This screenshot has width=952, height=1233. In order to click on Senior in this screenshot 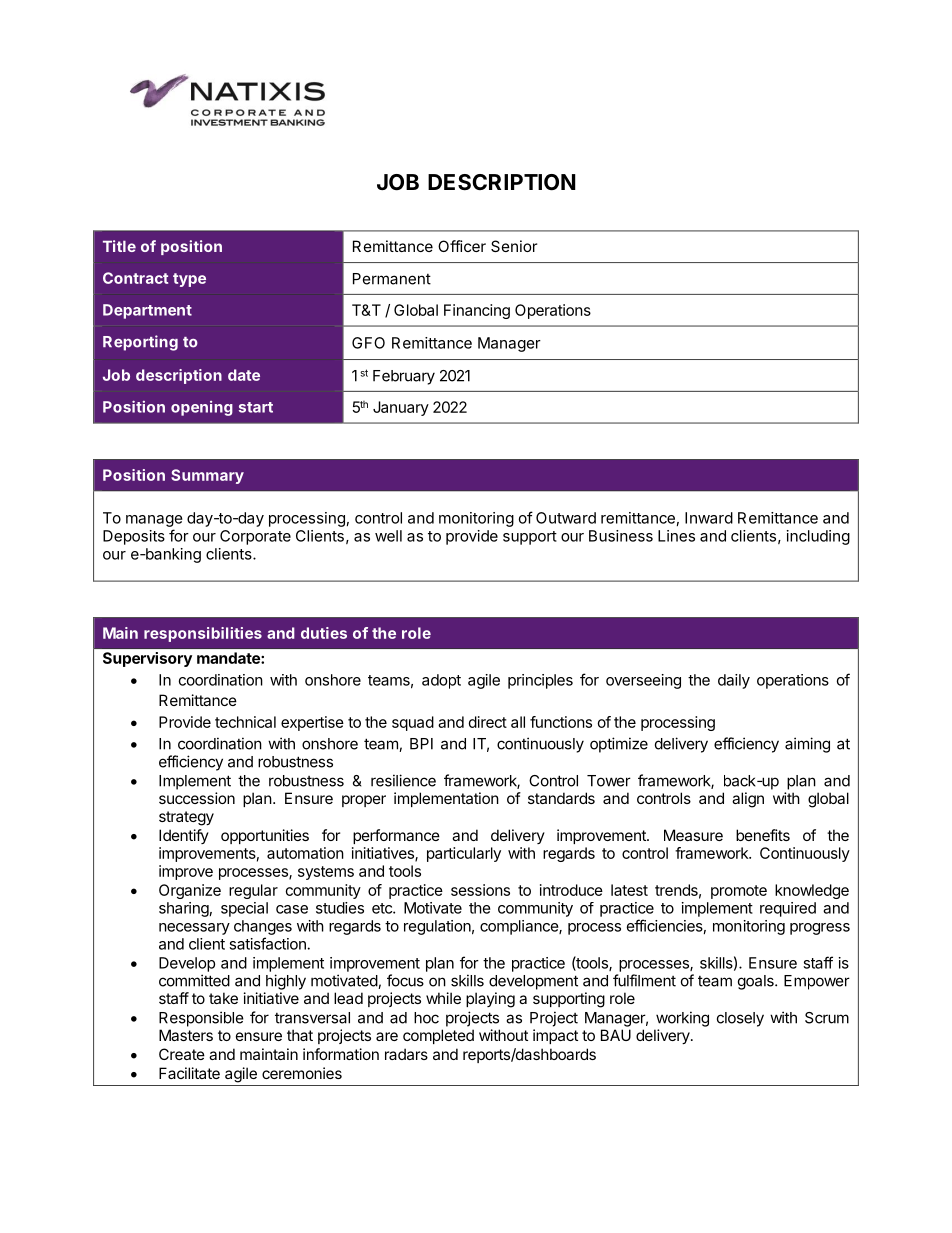, I will do `click(514, 246)`.
